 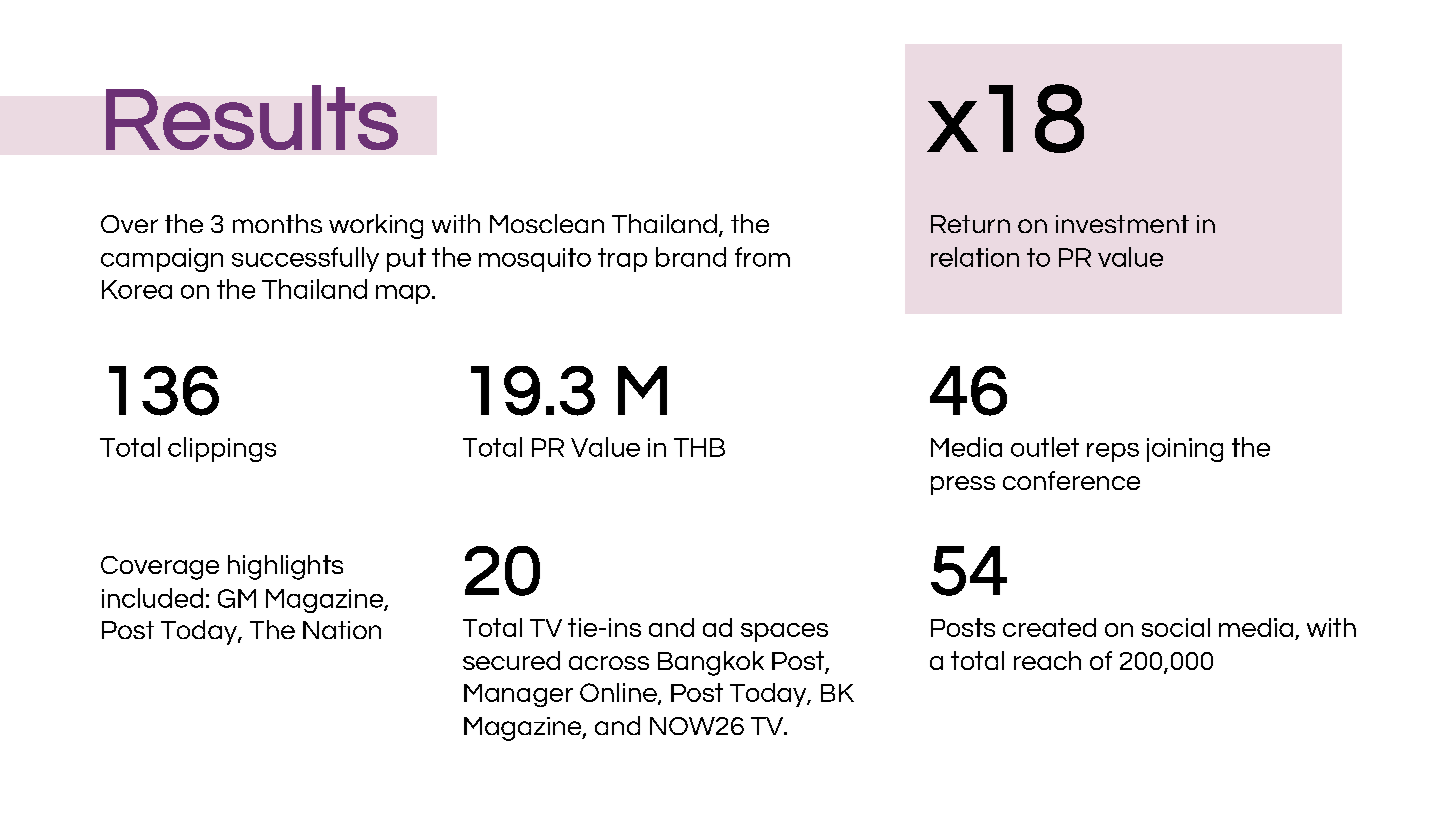 I want to click on Nation, so click(x=342, y=630).
